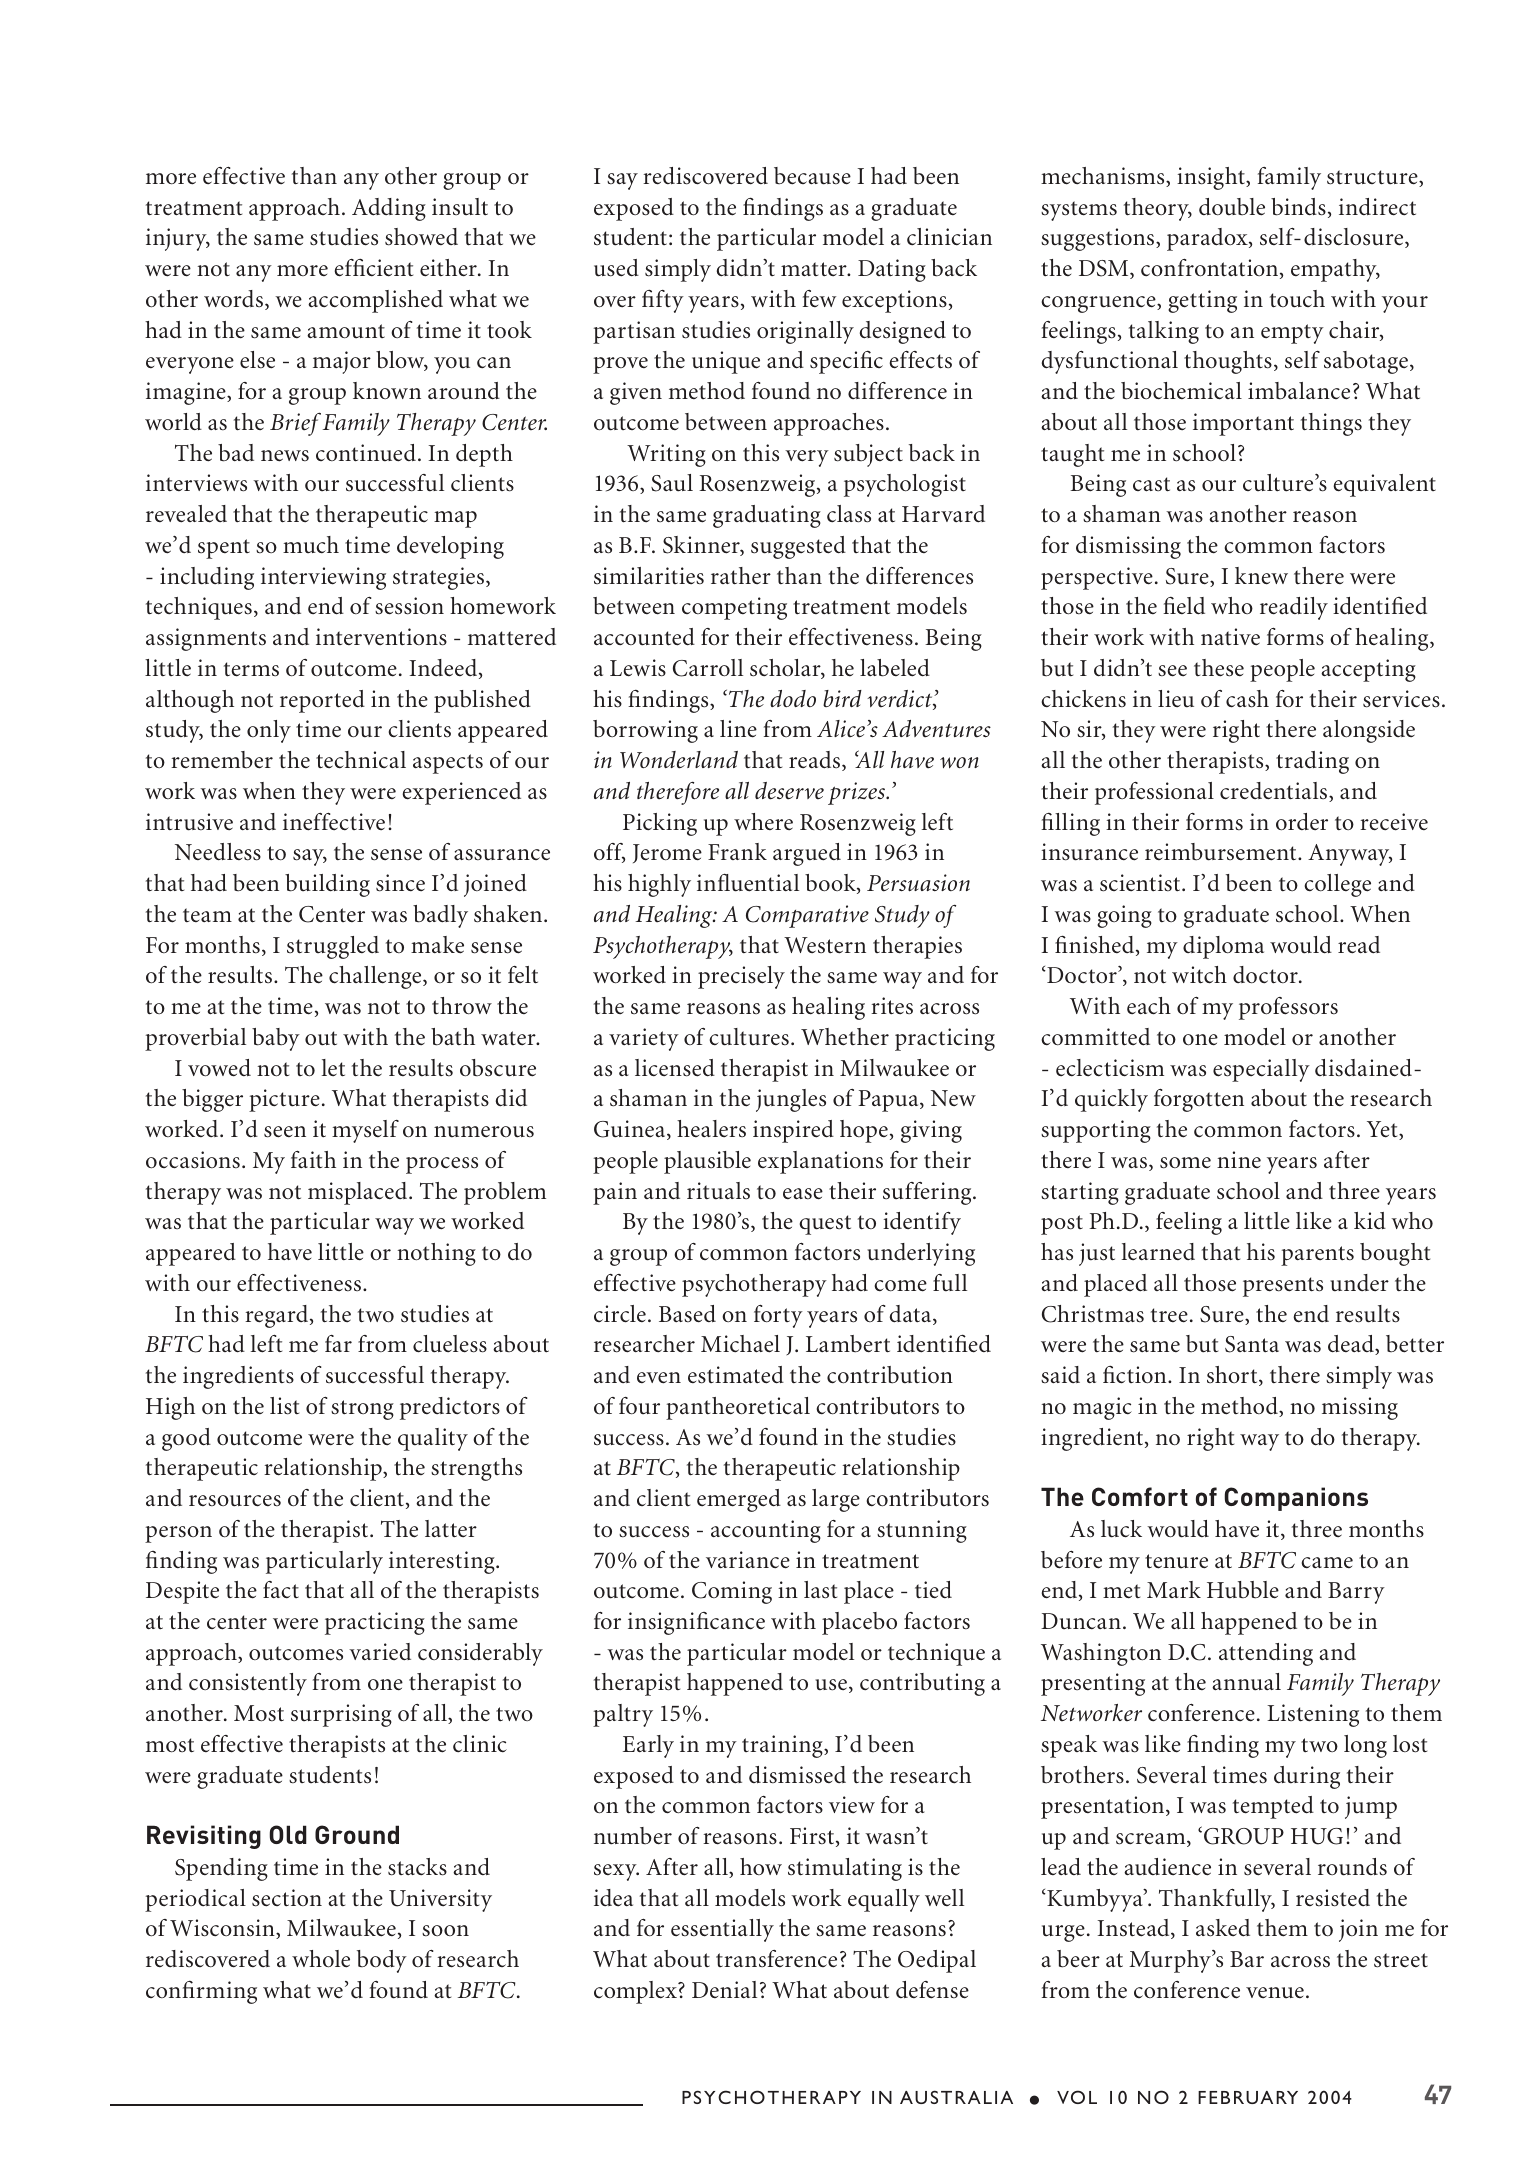  I want to click on transference, so click(776, 1959).
